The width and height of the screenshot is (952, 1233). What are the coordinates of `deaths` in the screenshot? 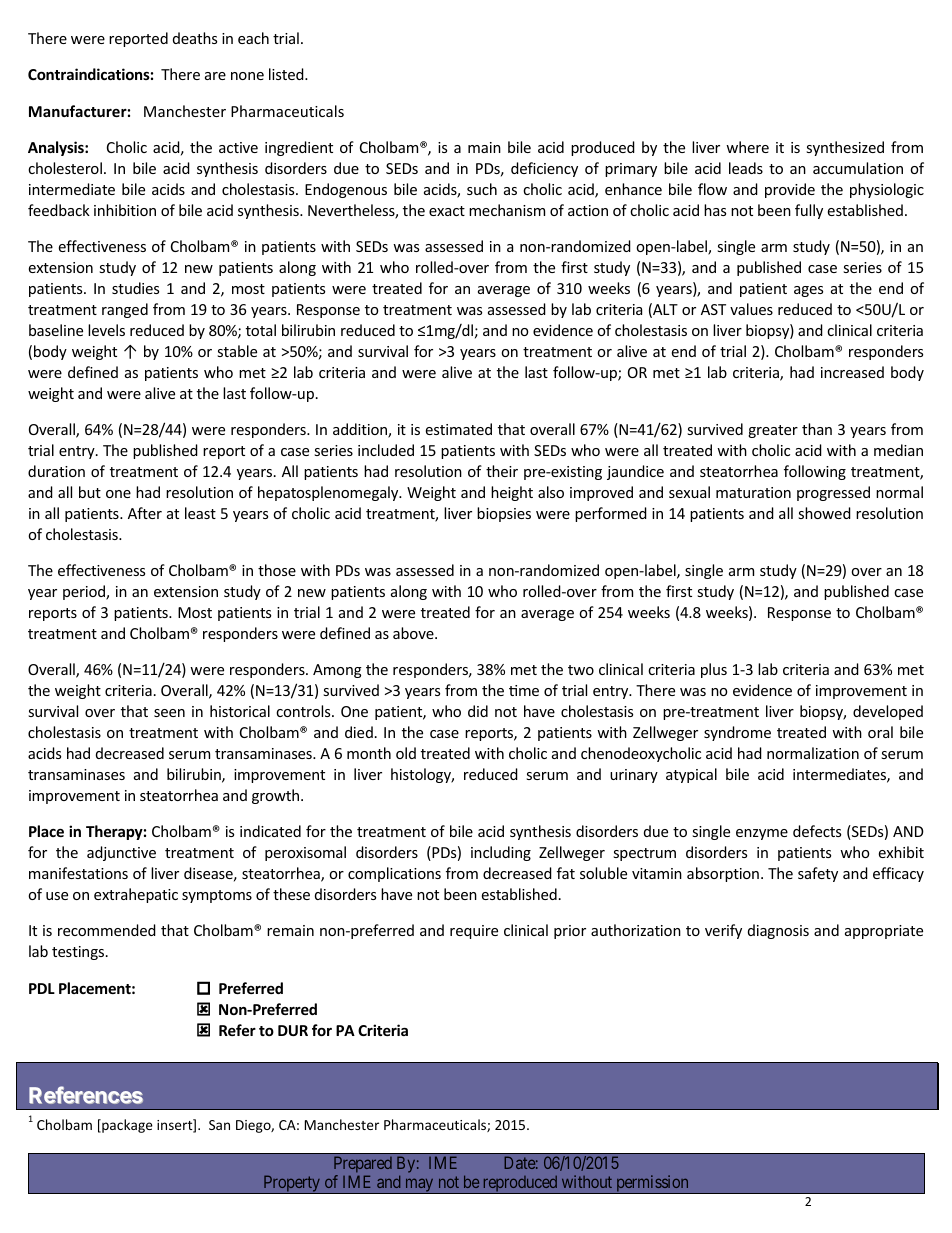 It's located at (195, 38).
